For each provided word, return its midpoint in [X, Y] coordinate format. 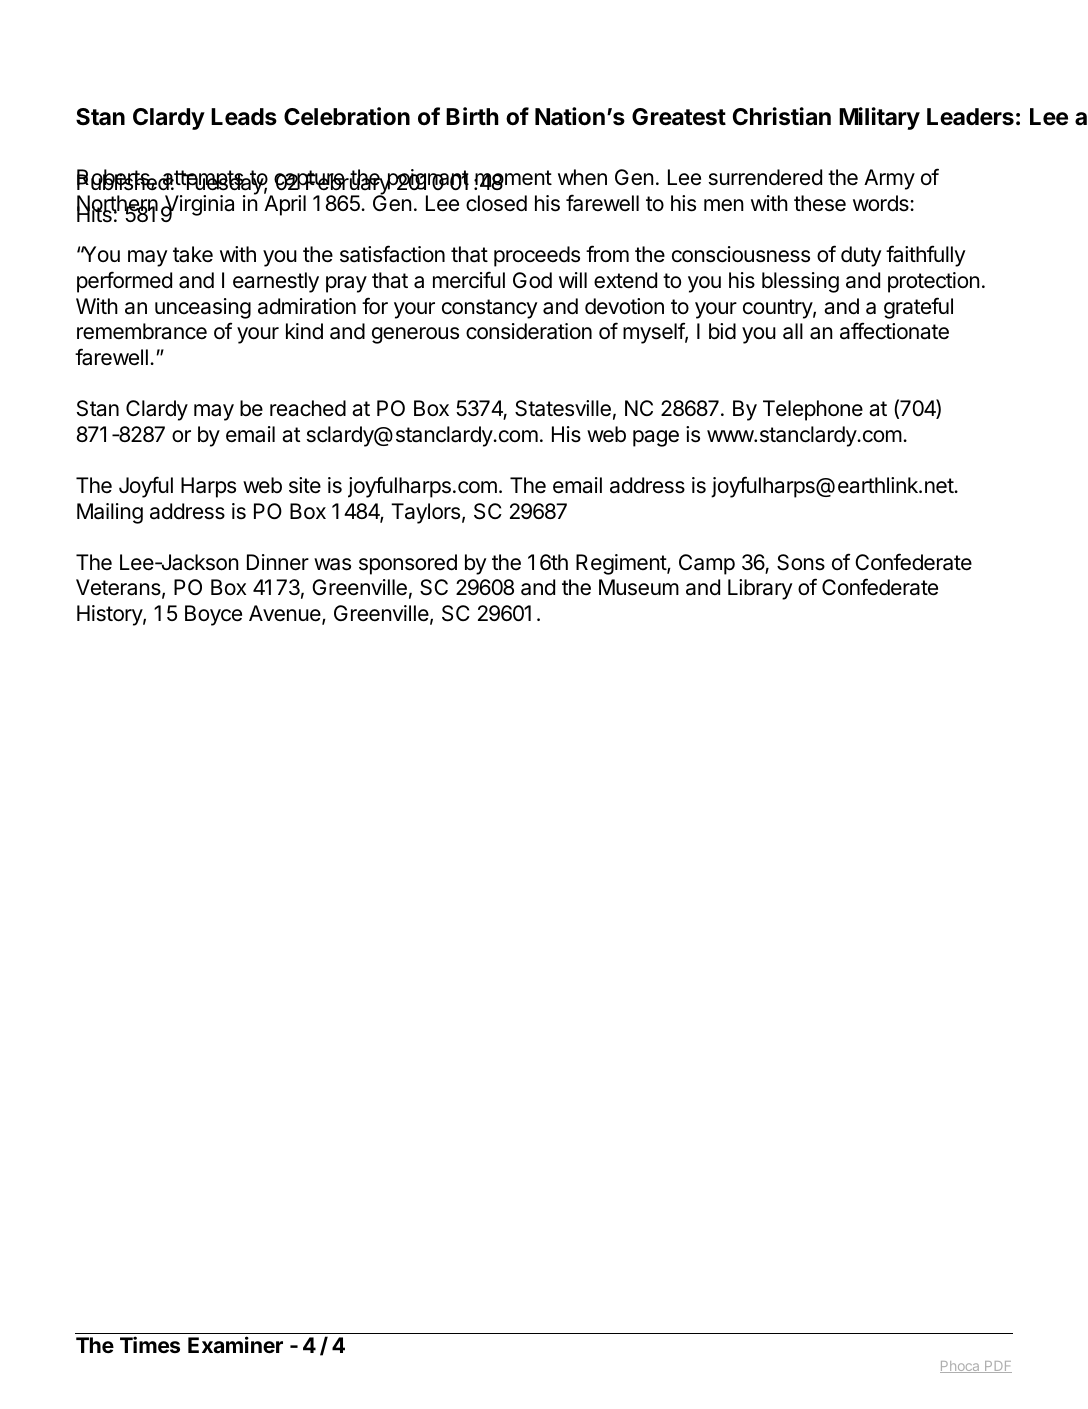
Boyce [213, 615]
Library [760, 589]
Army [889, 179]
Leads [244, 117]
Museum [639, 587]
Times [150, 1344]
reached [308, 408]
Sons [801, 562]
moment [513, 179]
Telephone [813, 410]
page [656, 438]
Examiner [235, 1344]
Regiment [622, 564]
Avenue [286, 614]
